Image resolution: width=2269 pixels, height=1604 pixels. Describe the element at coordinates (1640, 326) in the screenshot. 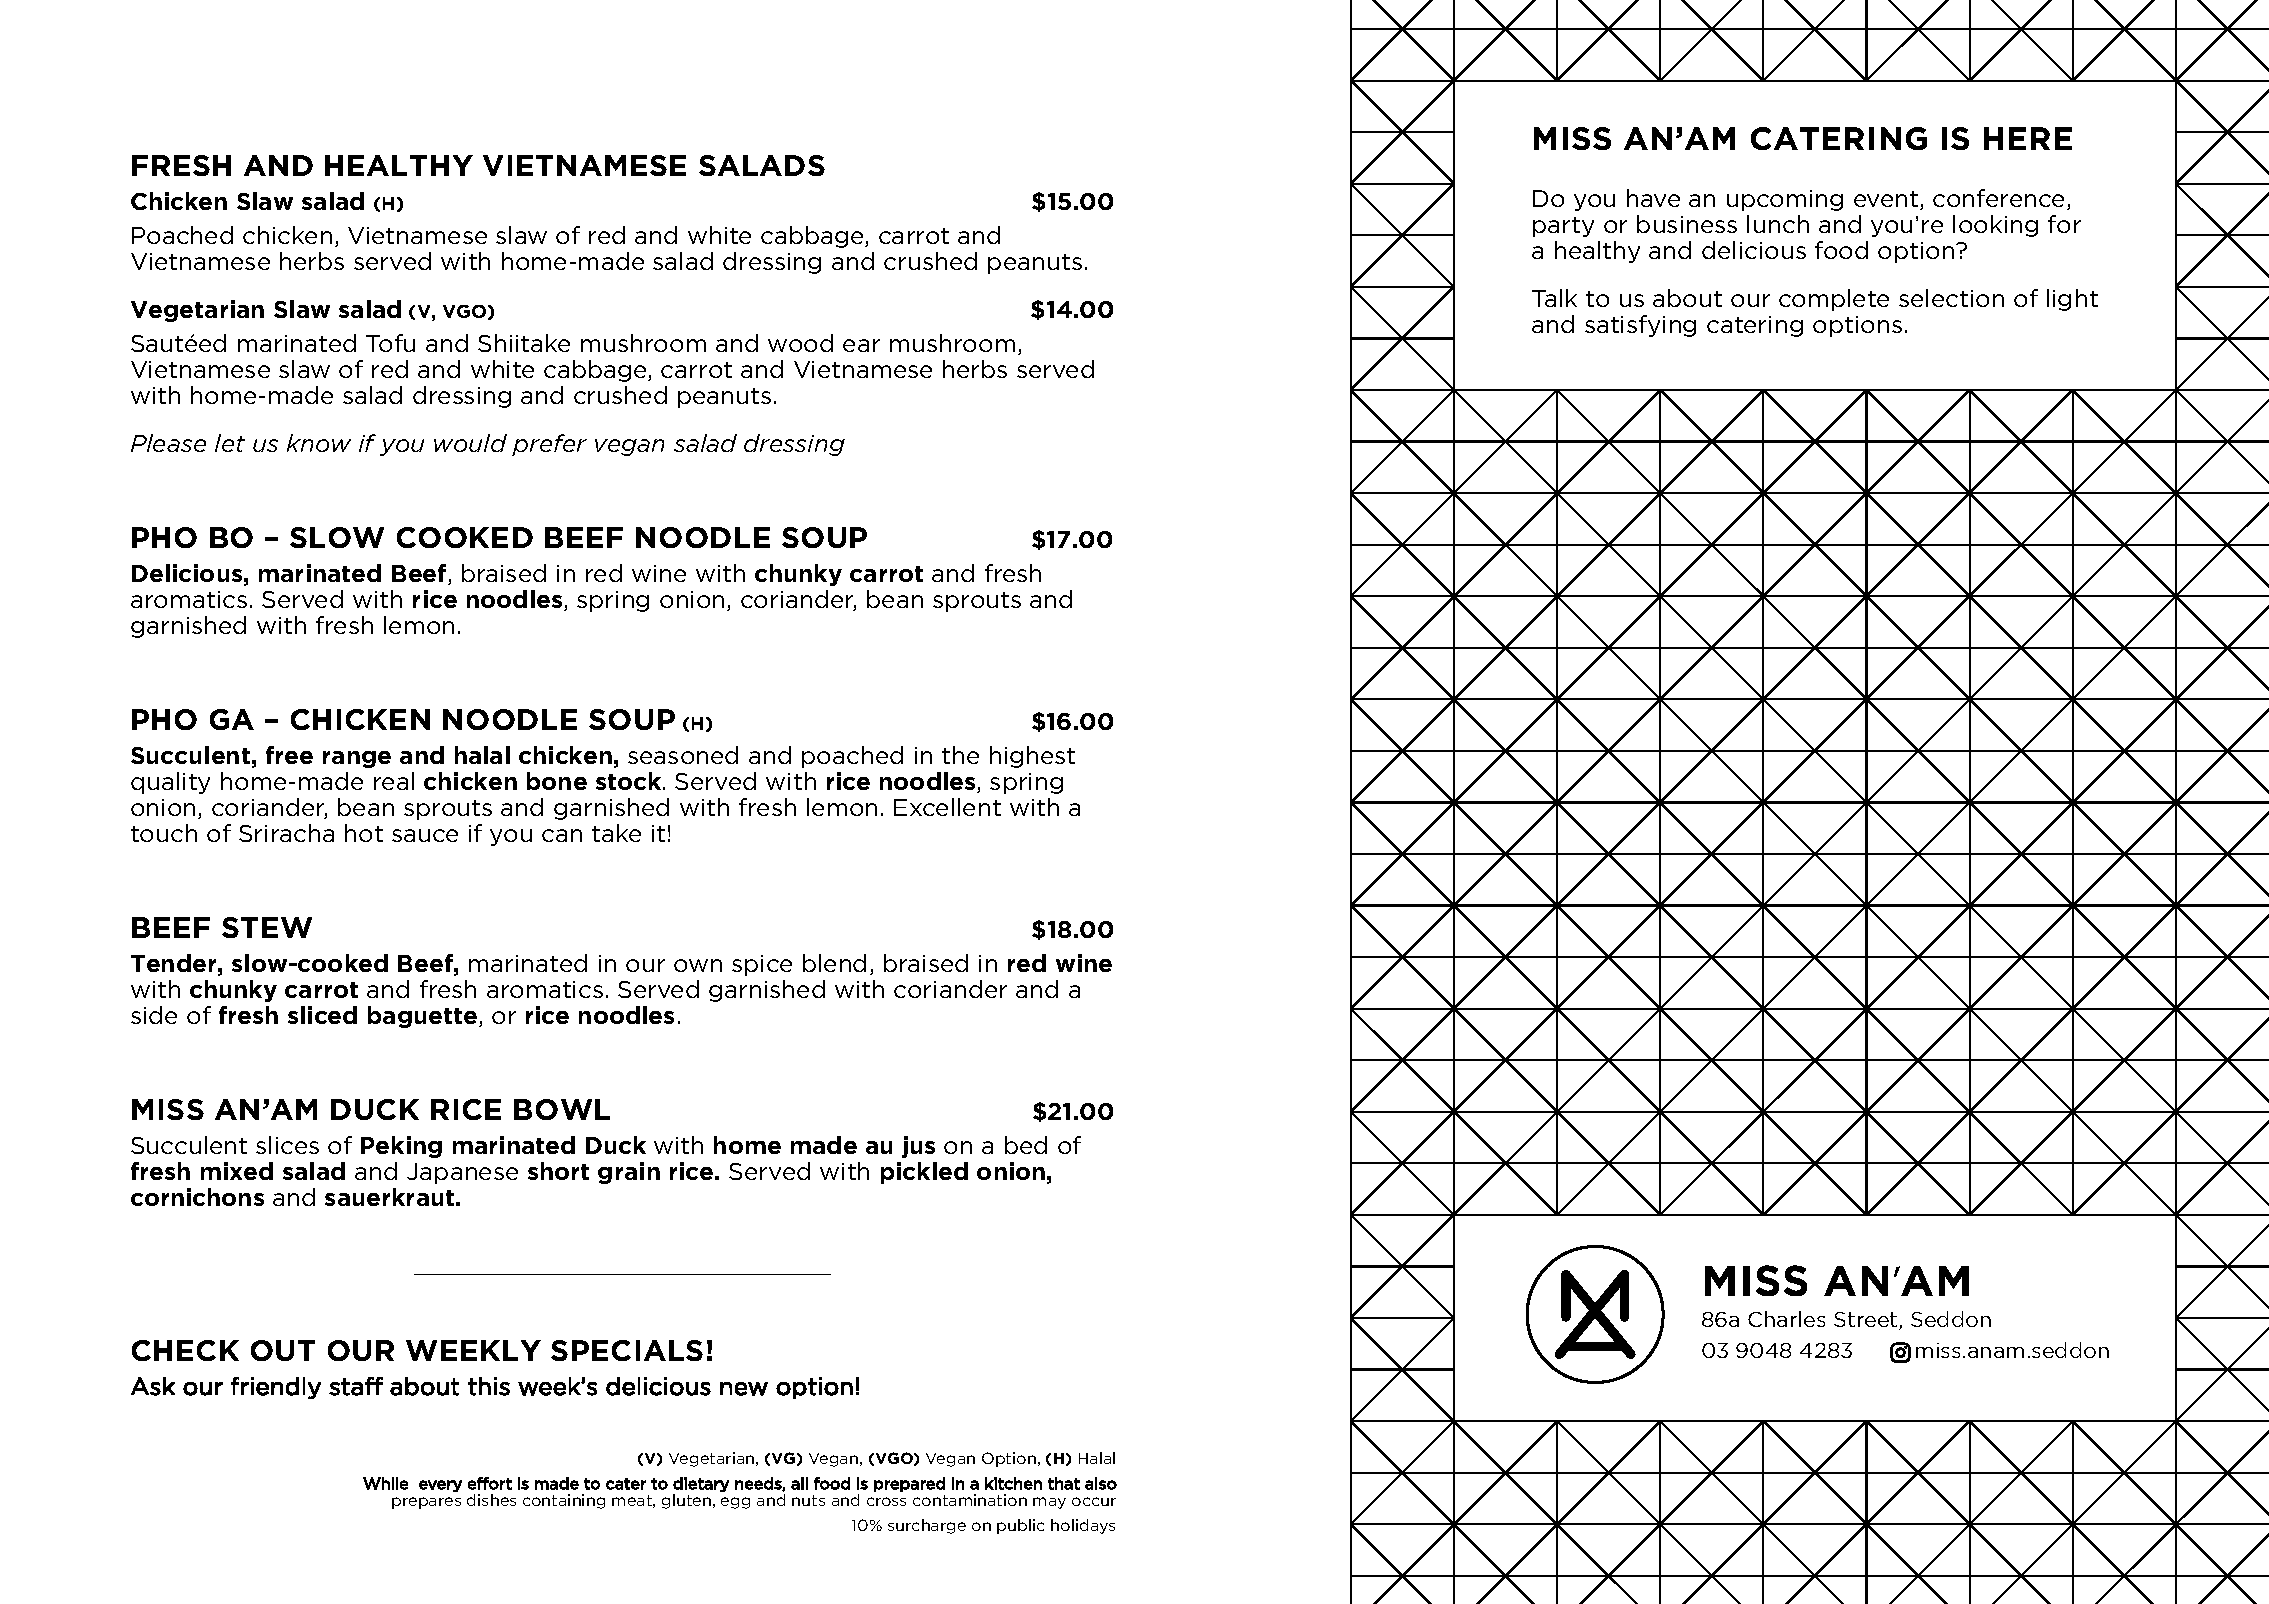

I see `satisfying` at that location.
